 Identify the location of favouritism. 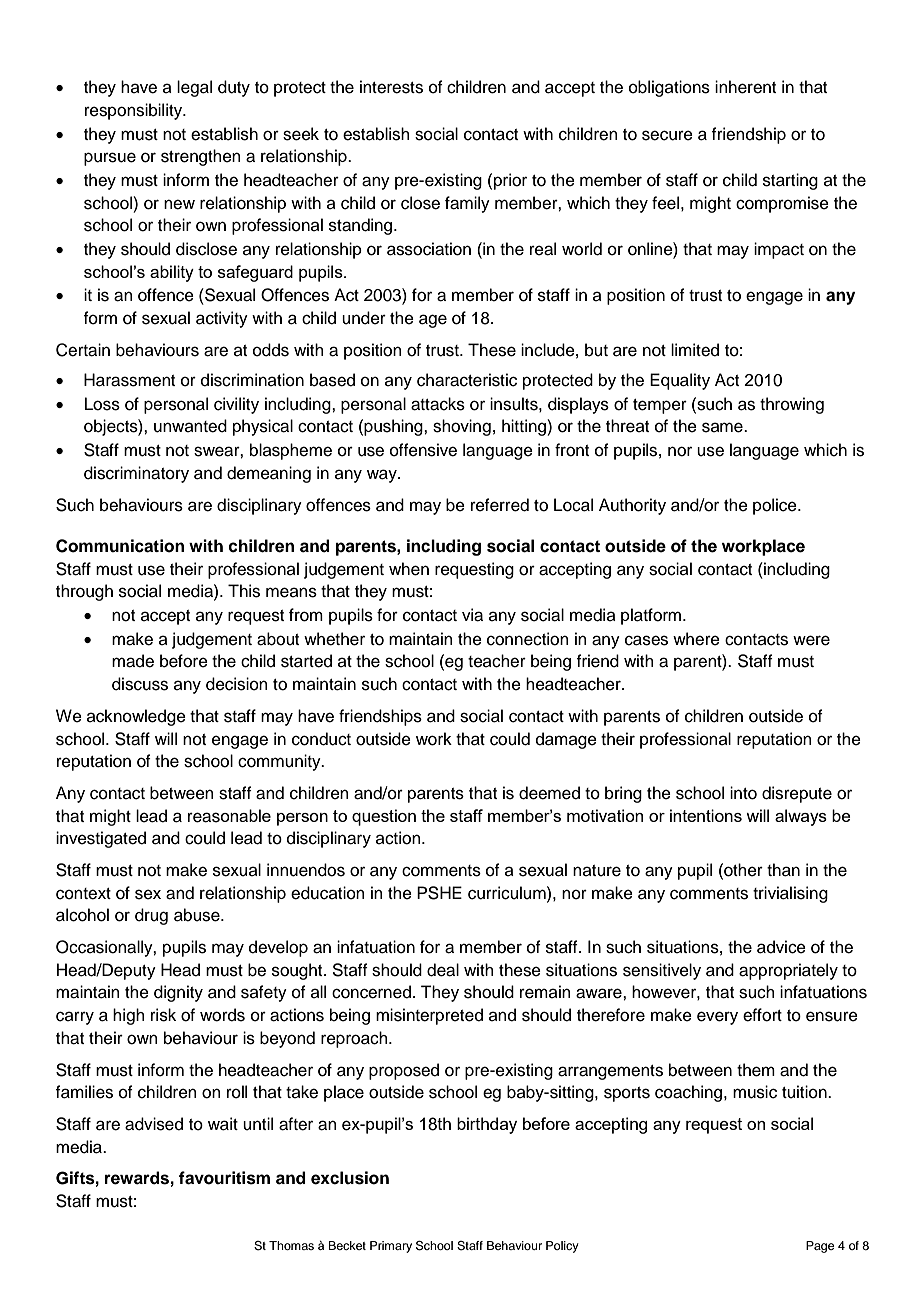
(224, 1178).
